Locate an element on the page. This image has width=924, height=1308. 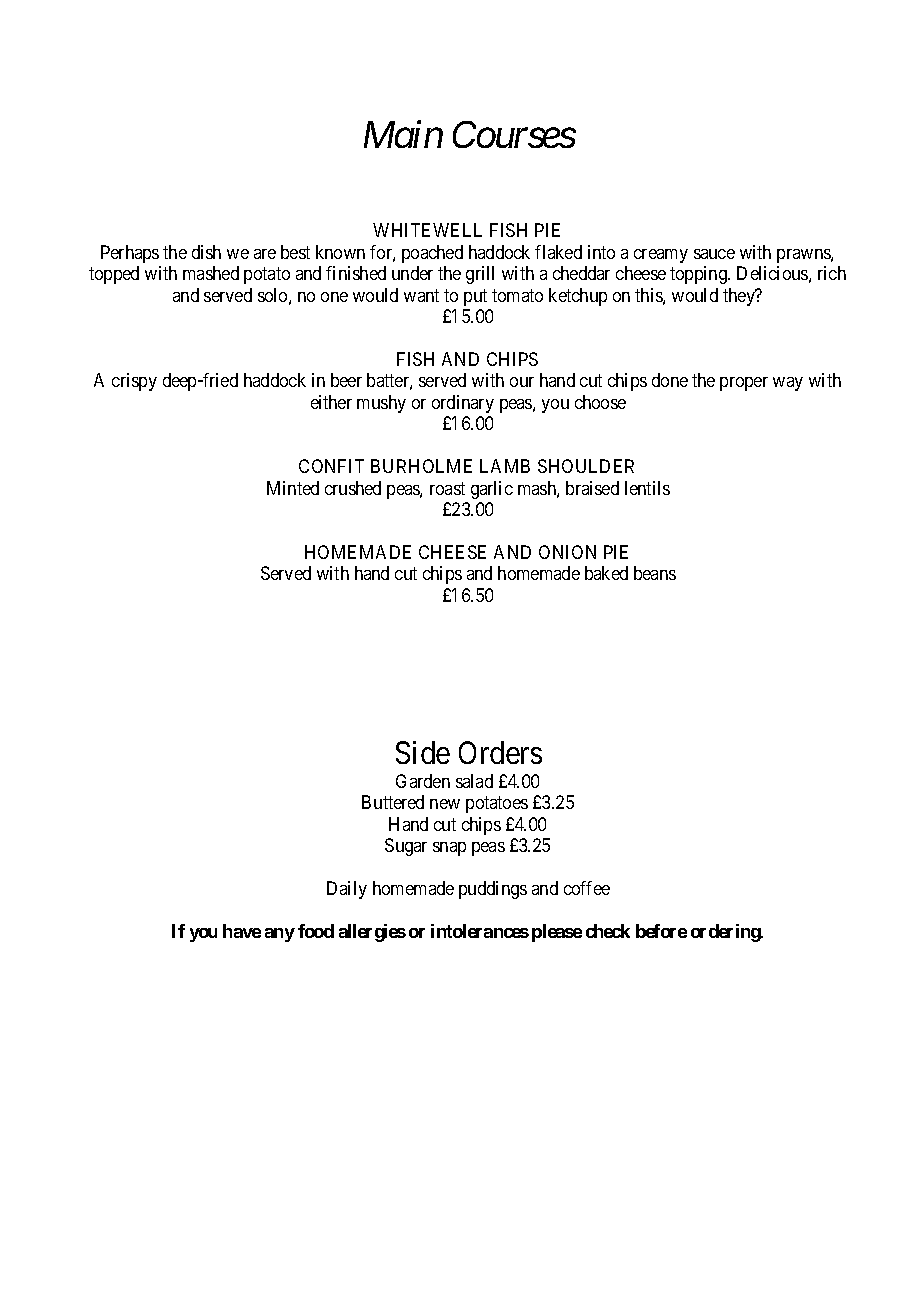
topping is located at coordinates (699, 275).
